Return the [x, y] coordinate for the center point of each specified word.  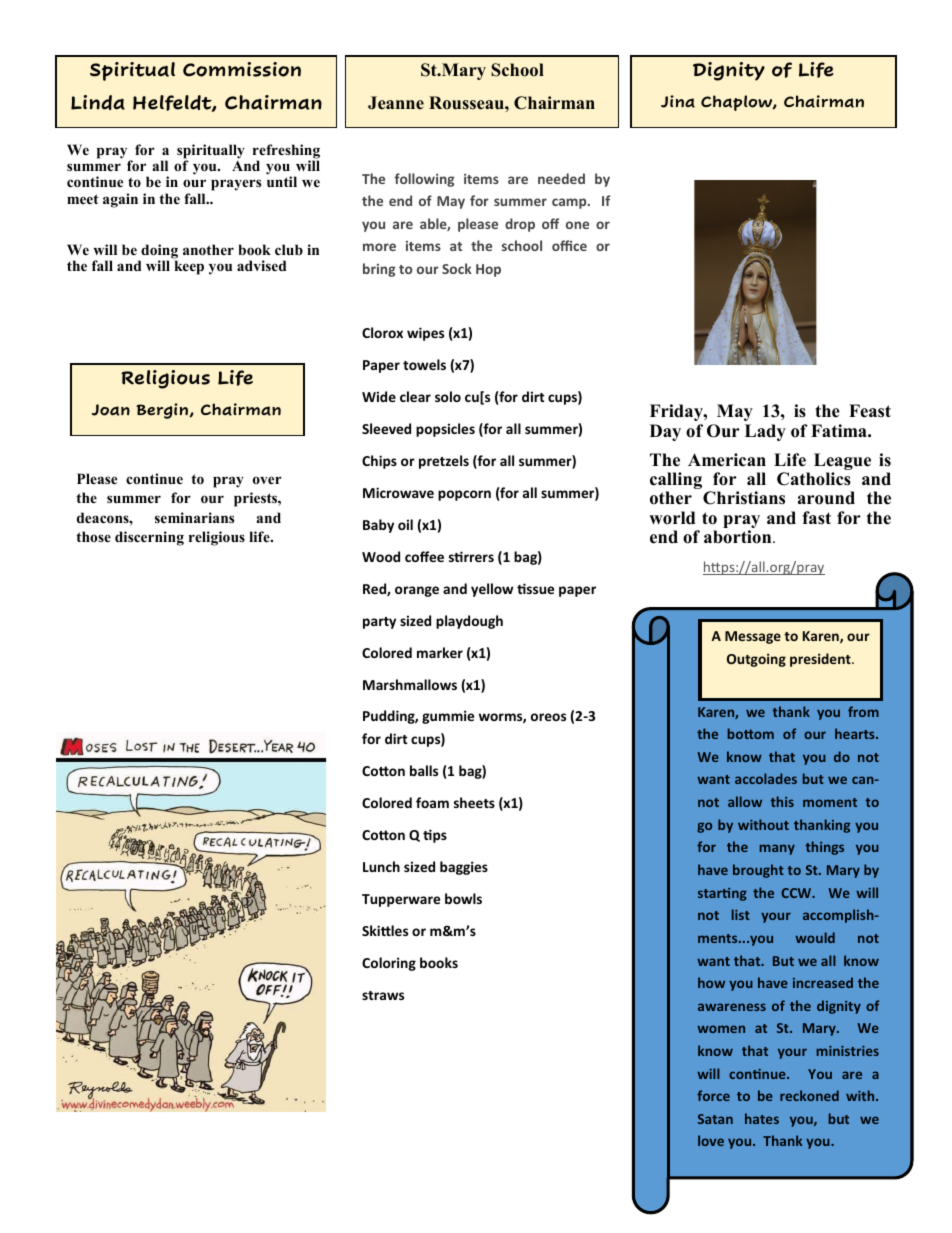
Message [753, 637]
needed [561, 178]
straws [383, 995]
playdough [469, 622]
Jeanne [396, 103]
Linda [98, 102]
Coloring [389, 964]
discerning [149, 538]
